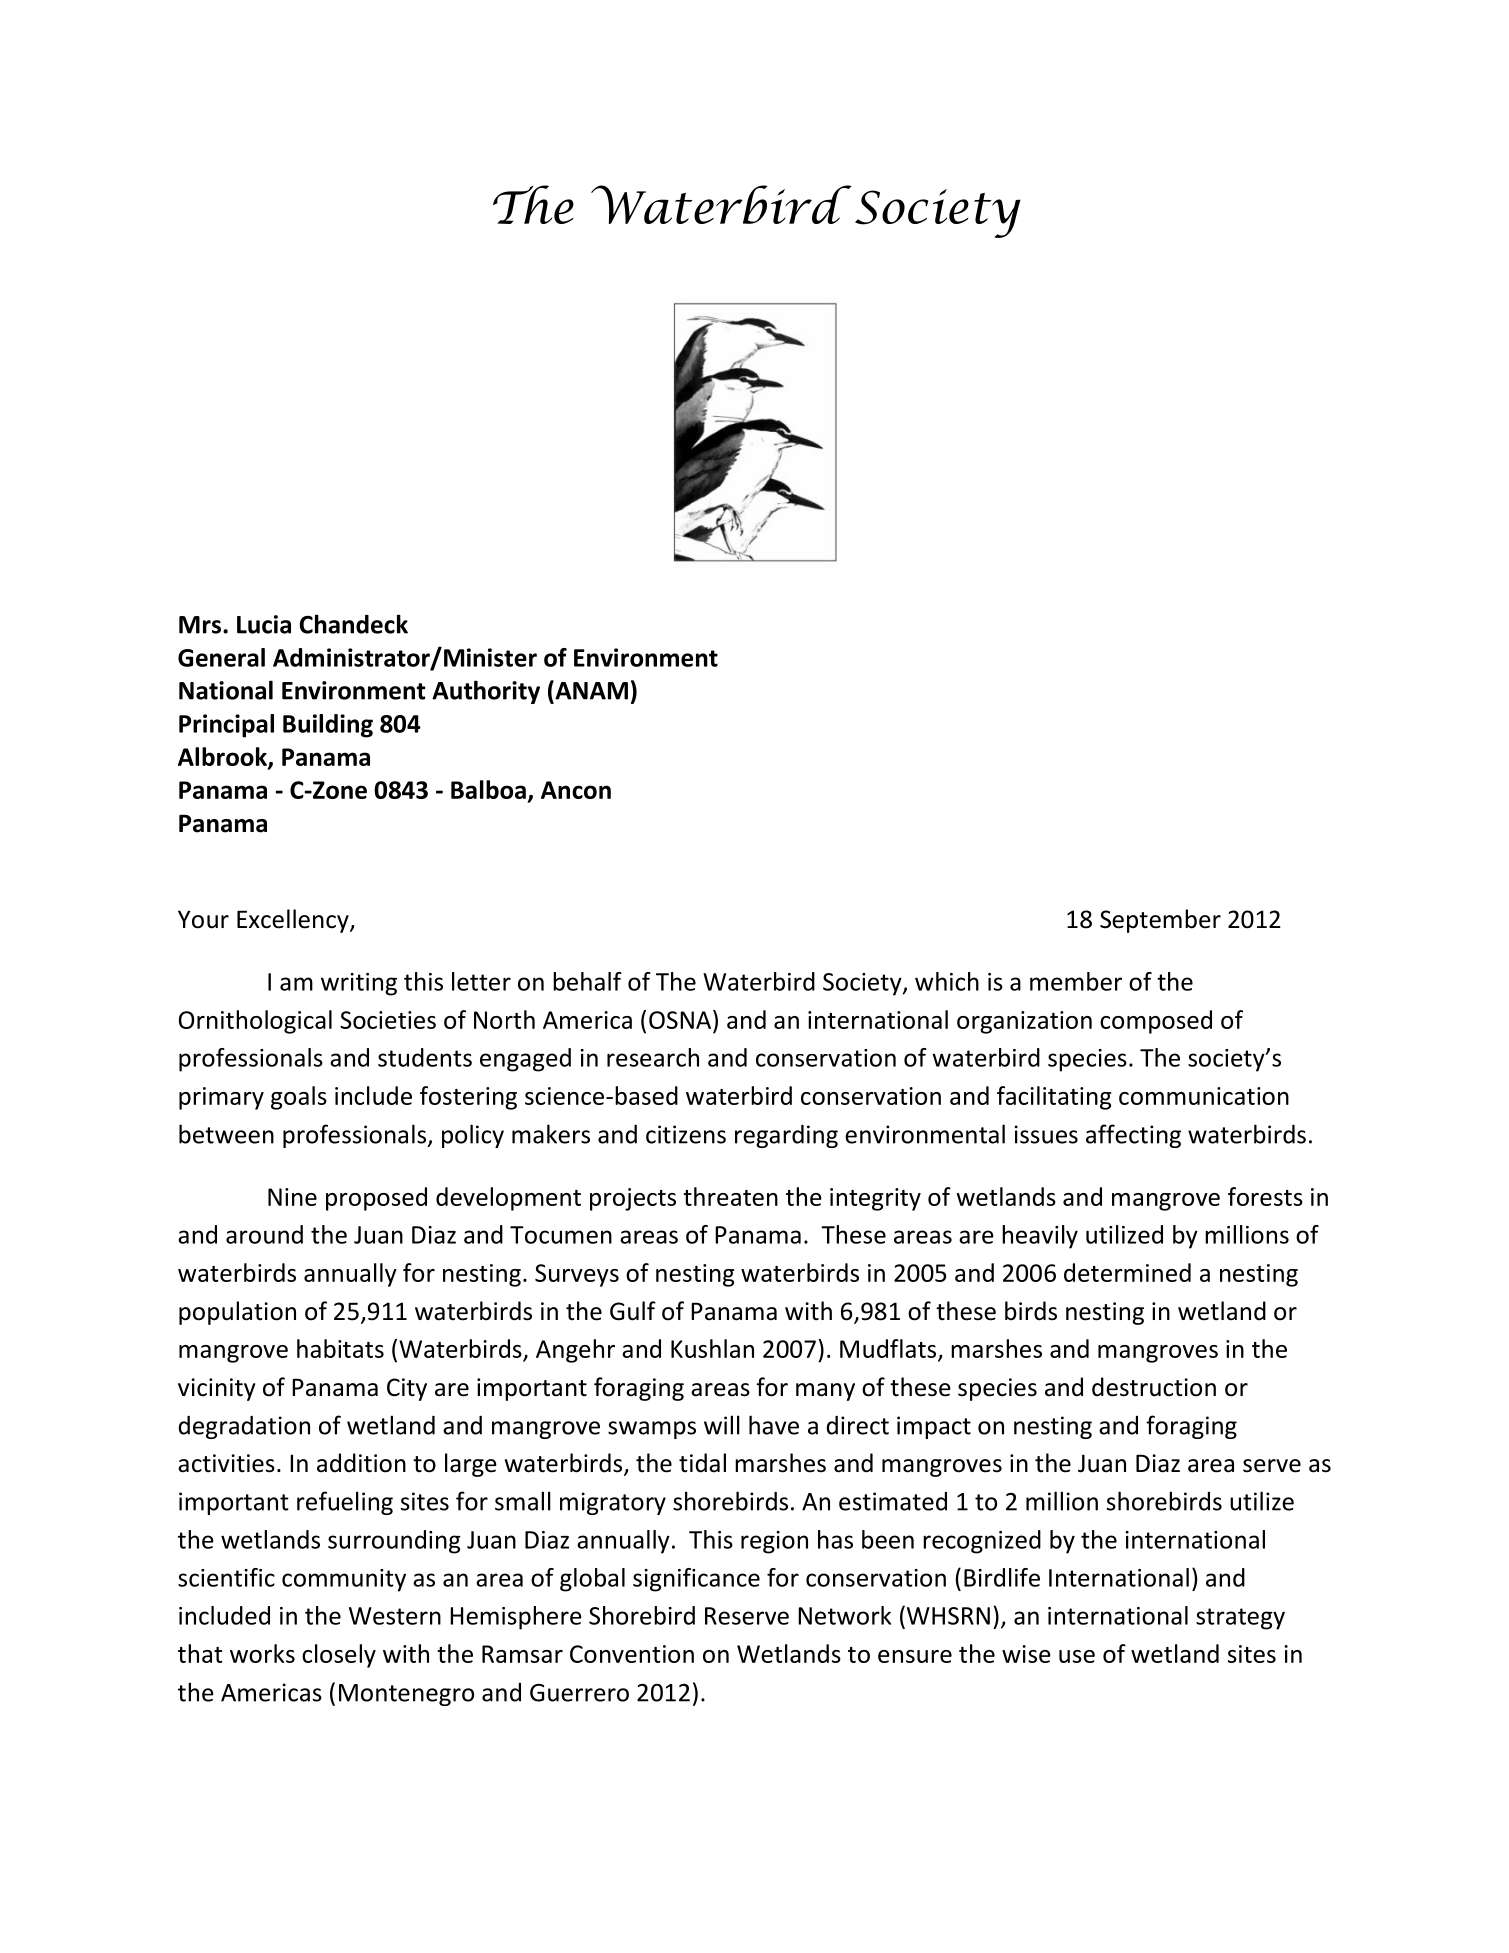  Describe the element at coordinates (722, 1425) in the screenshot. I see `will` at that location.
